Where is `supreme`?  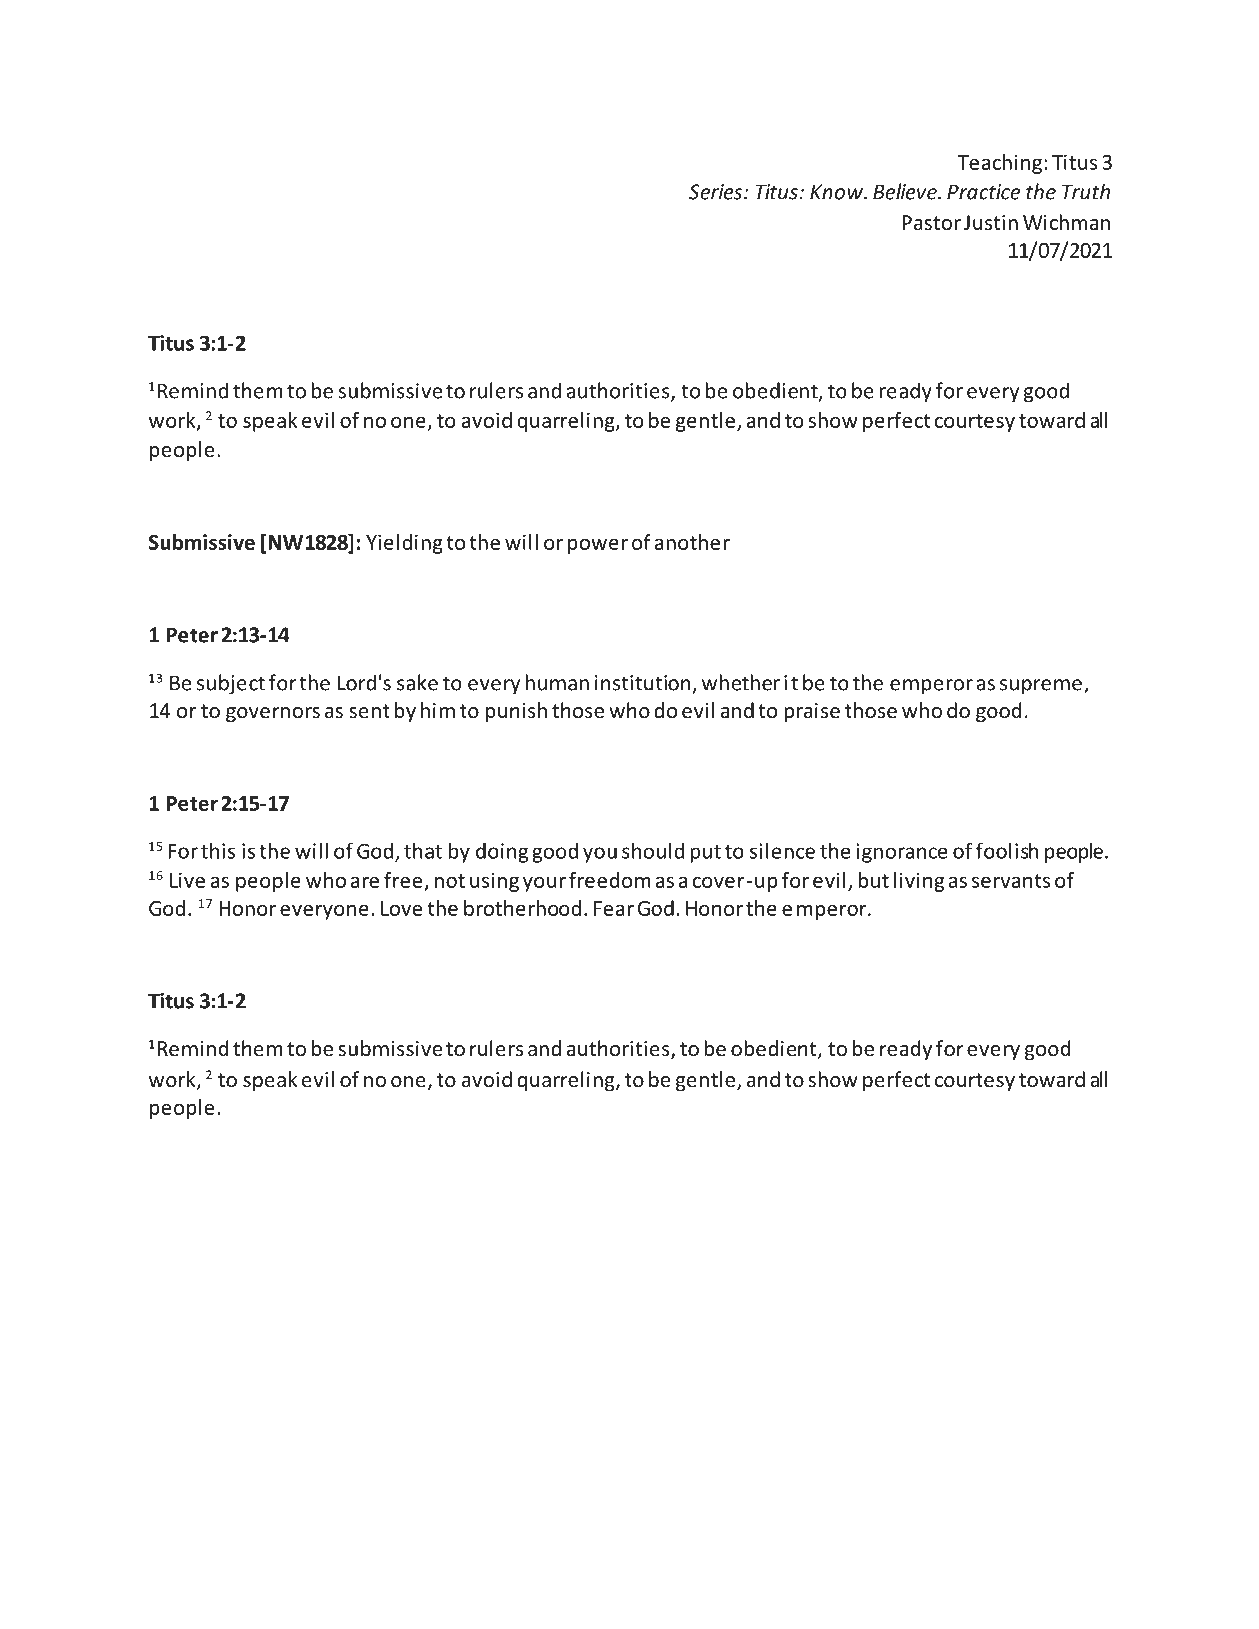
supreme is located at coordinates (1041, 687).
